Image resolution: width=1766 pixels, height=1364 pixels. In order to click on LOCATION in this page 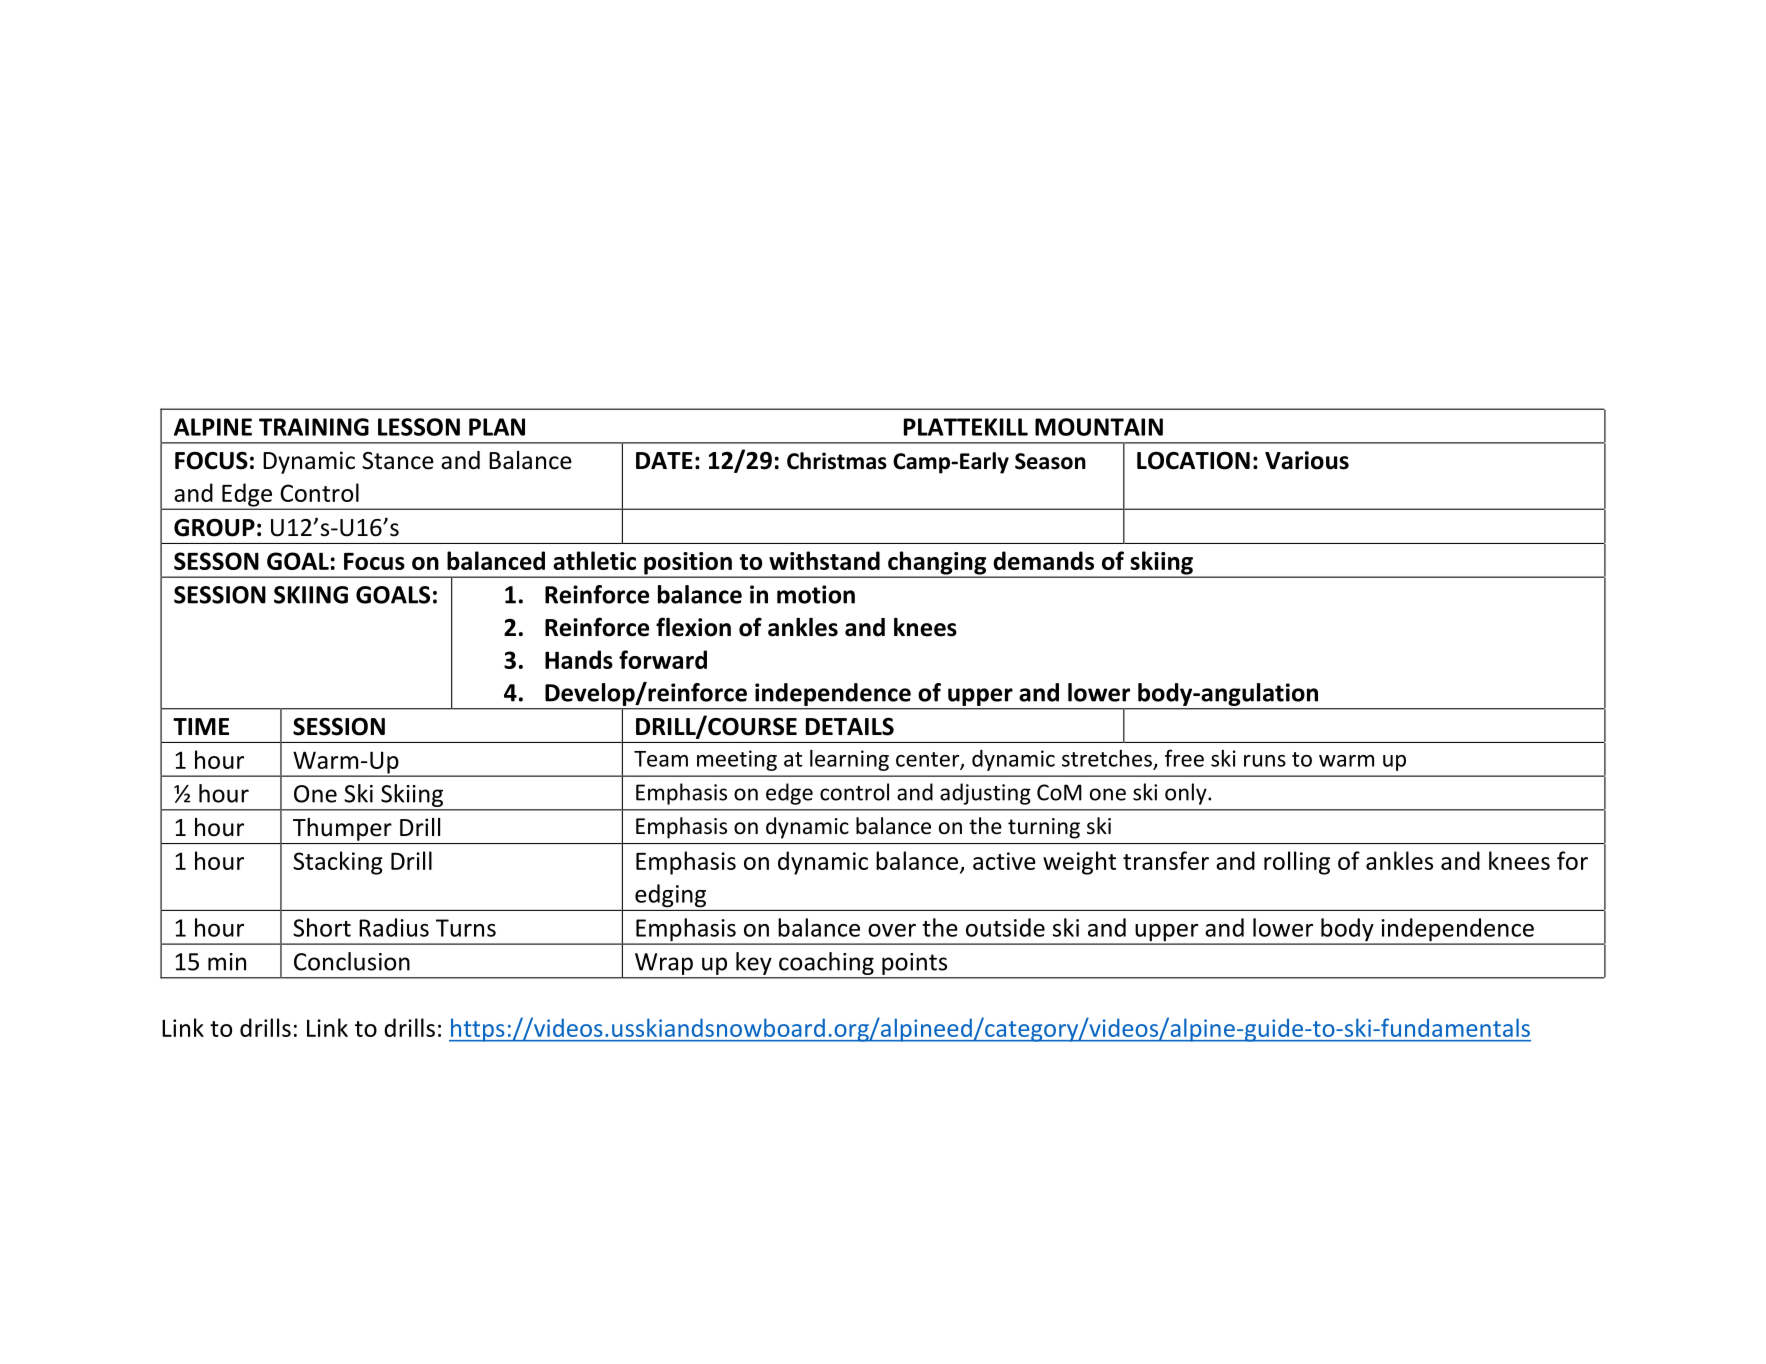, I will do `click(1193, 461)`.
